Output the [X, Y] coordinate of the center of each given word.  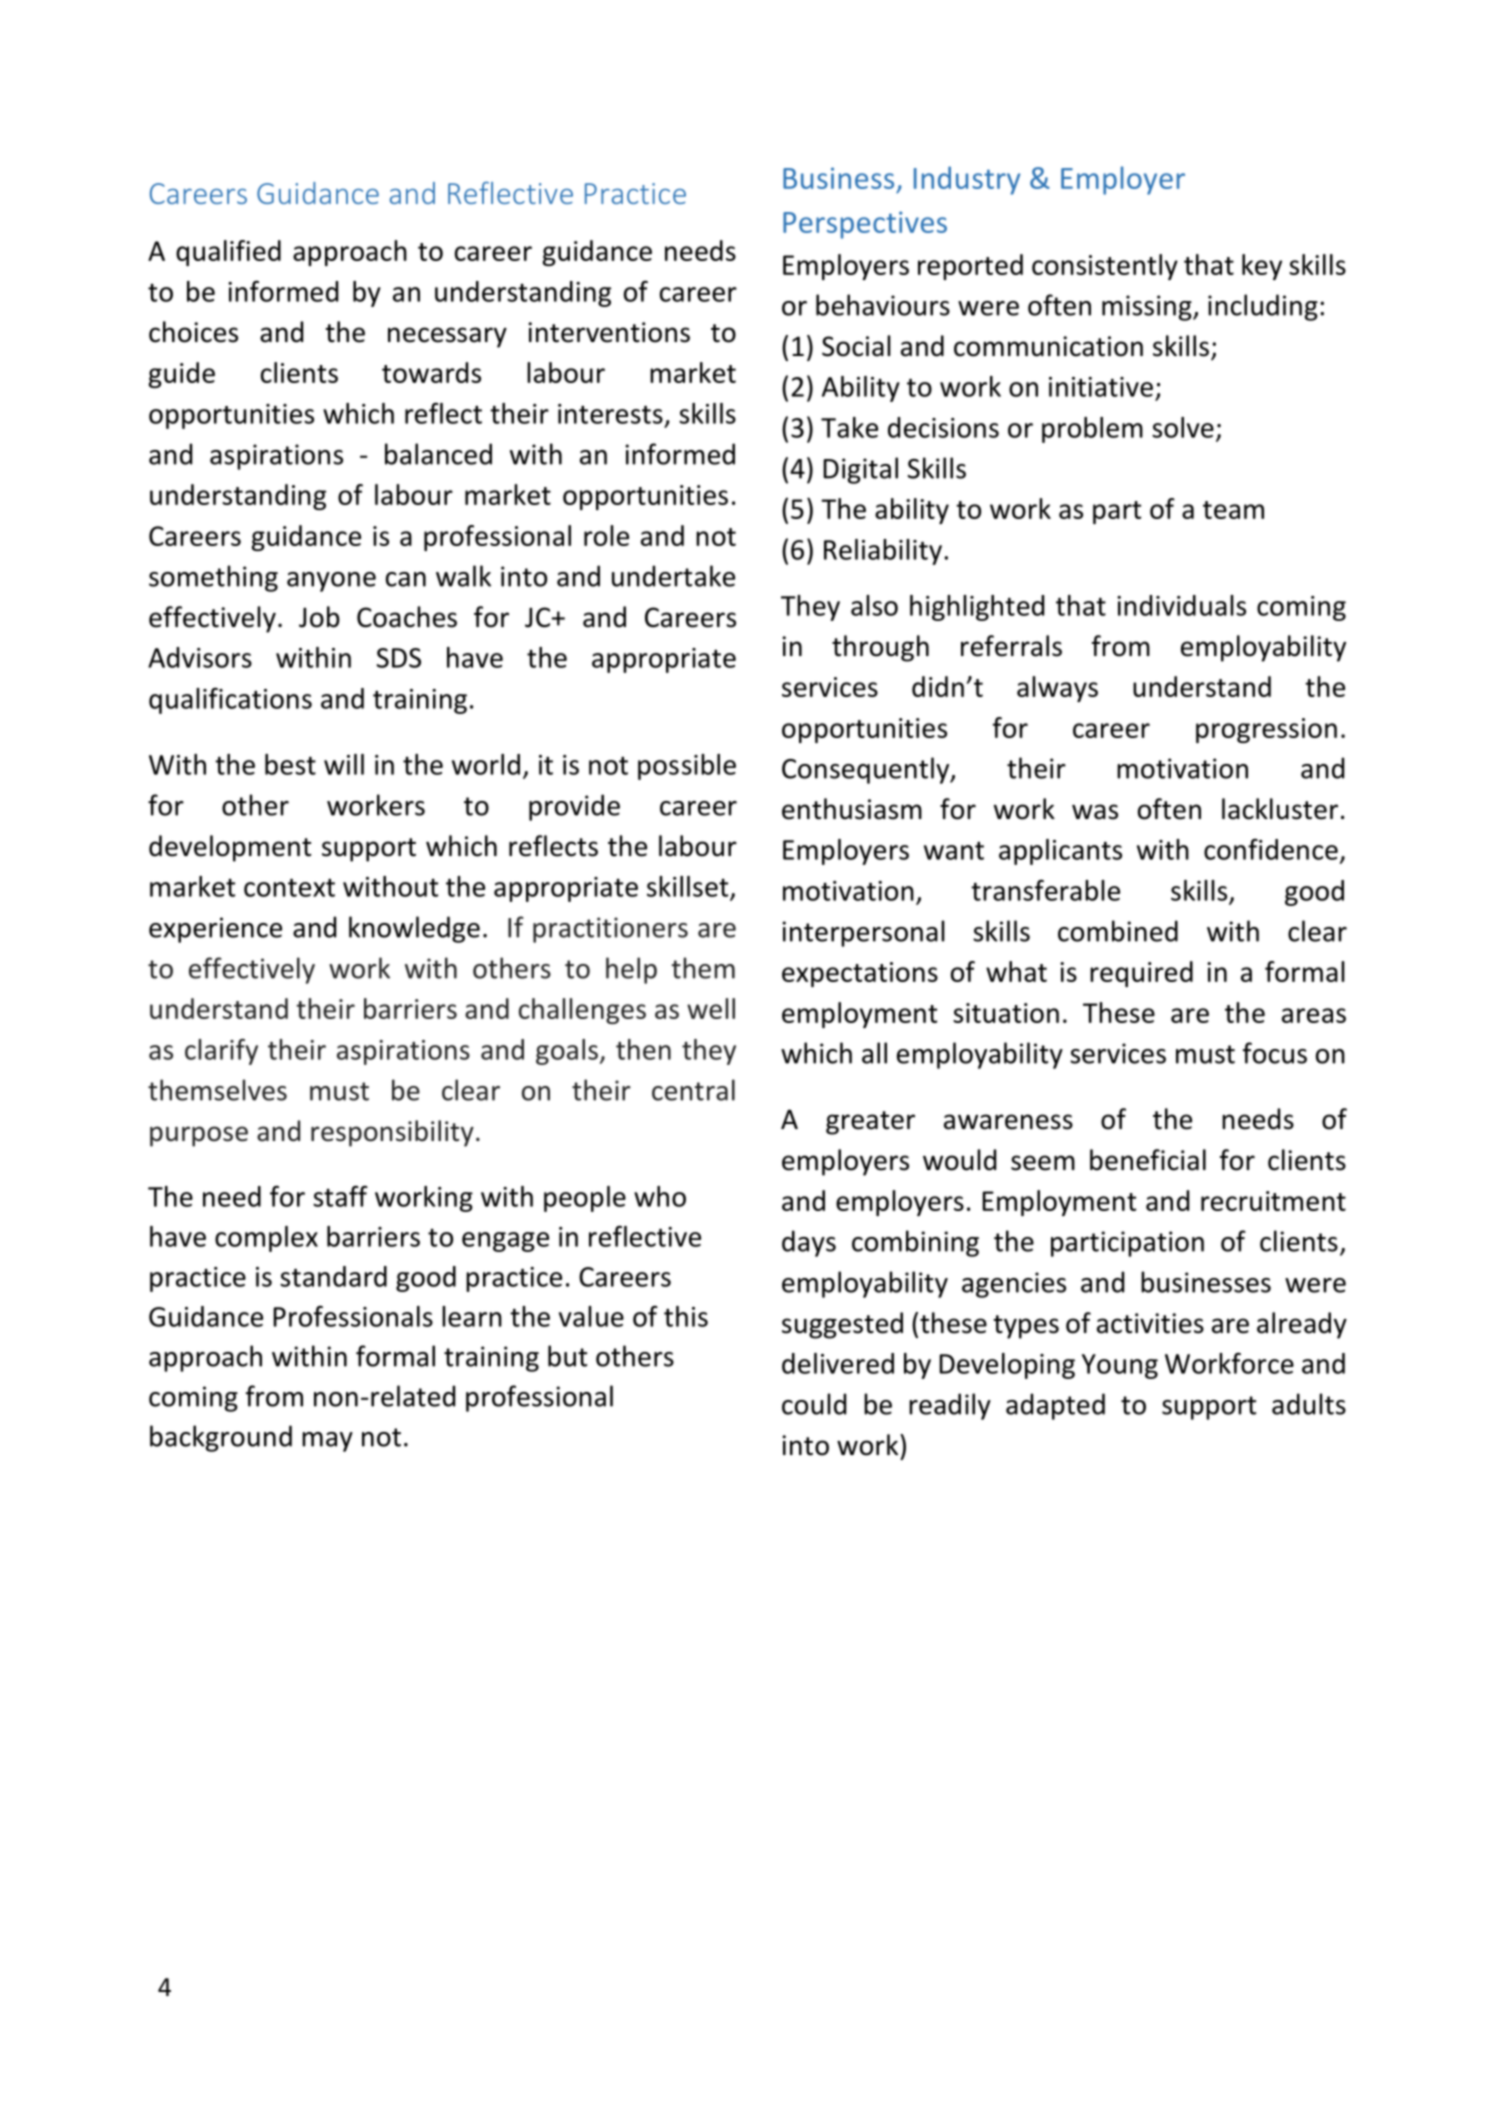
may [327, 1442]
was [1095, 812]
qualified [228, 253]
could [814, 1404]
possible [687, 767]
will [344, 764]
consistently [1105, 267]
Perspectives [865, 225]
